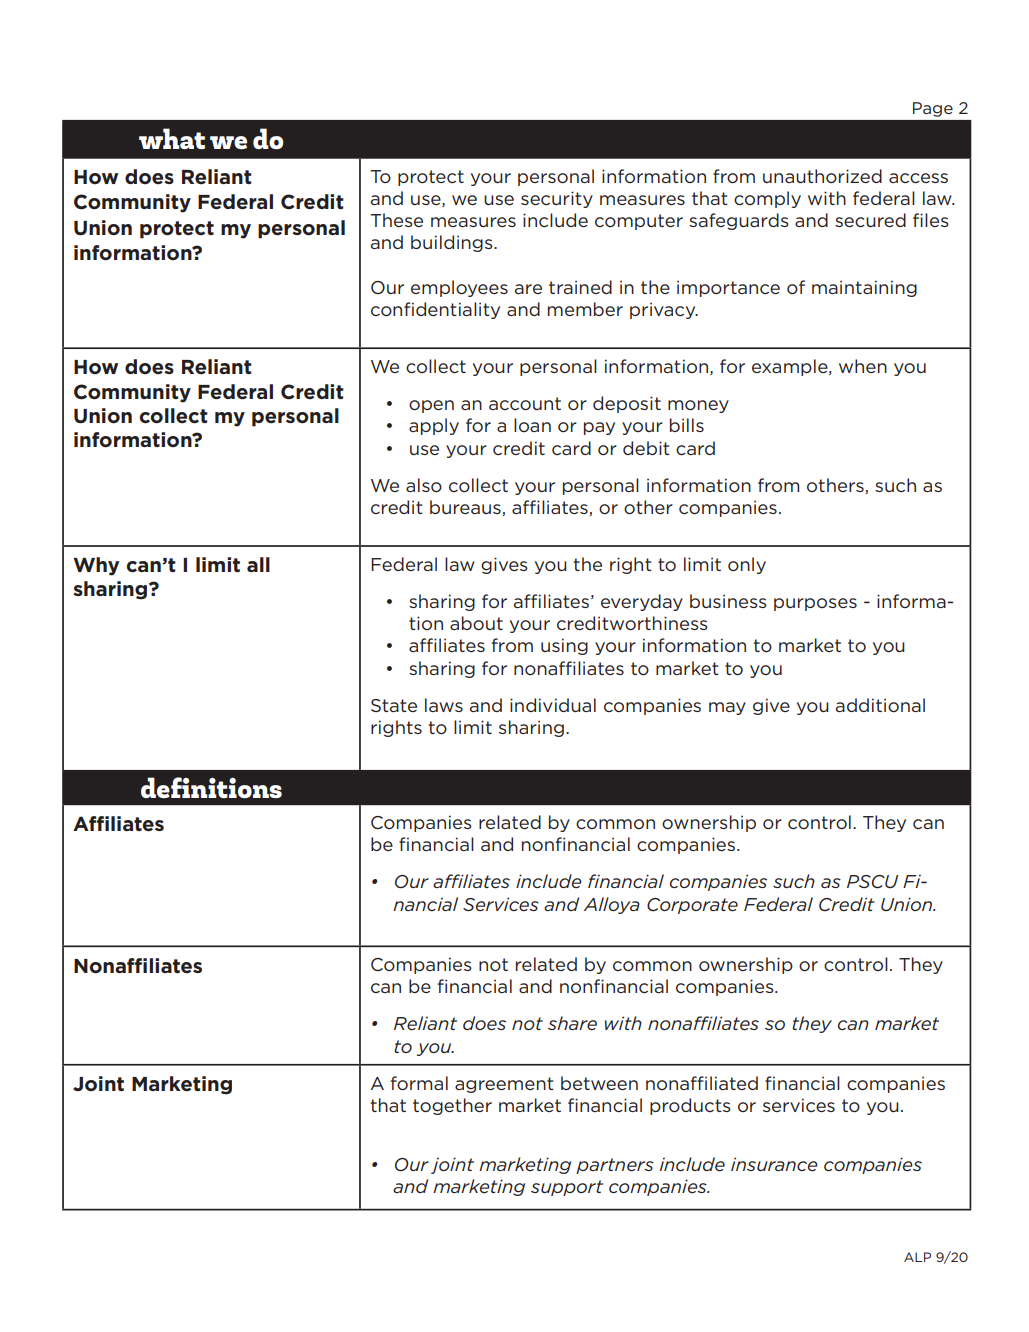  Describe the element at coordinates (557, 199) in the page. I see `security` at that location.
